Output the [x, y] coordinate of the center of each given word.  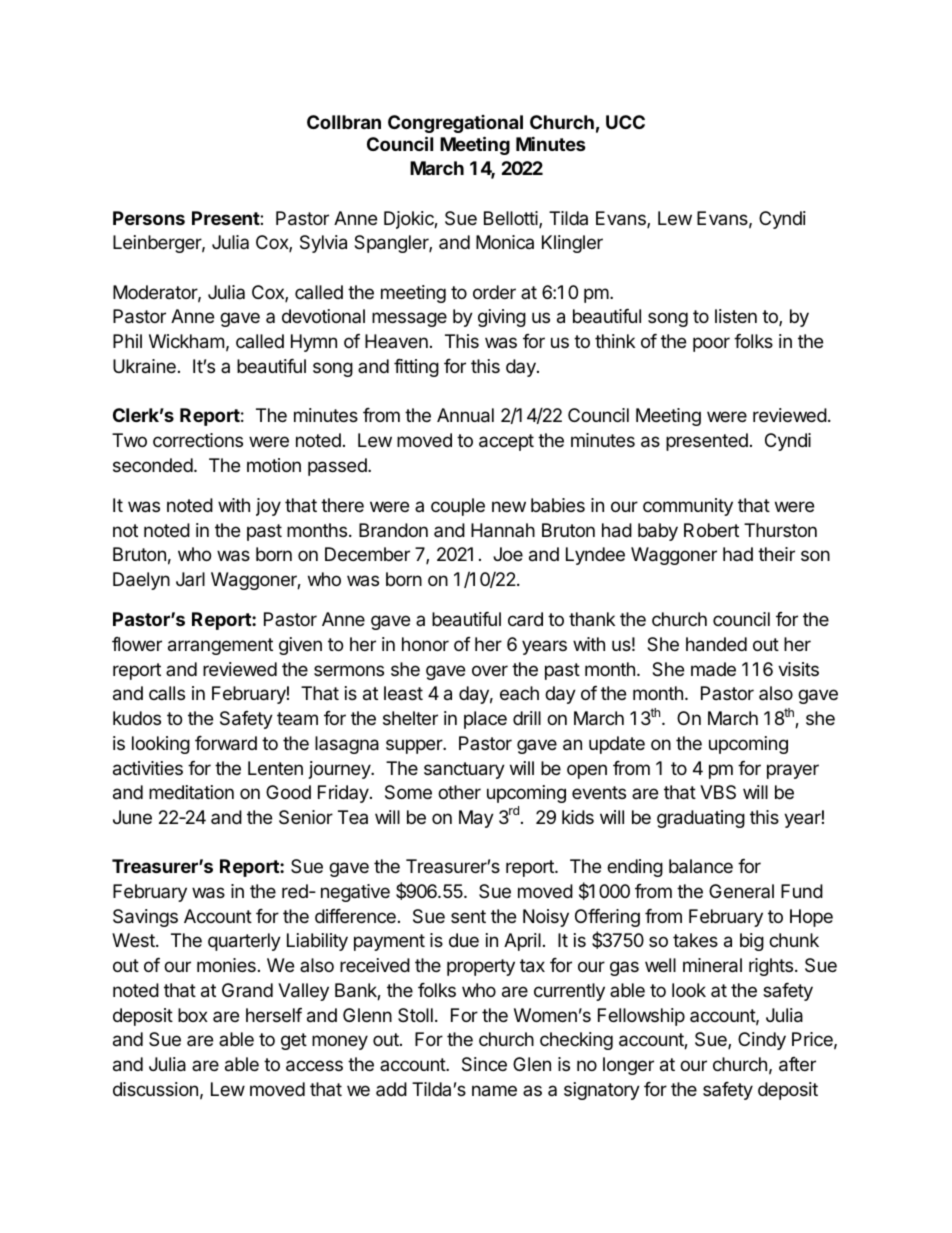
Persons [149, 218]
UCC [625, 122]
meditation [191, 792]
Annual [465, 415]
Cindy [762, 1041]
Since [484, 1064]
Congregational [455, 124]
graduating [701, 819]
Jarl [190, 579]
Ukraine [144, 366]
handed [716, 644]
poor [711, 344]
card [525, 619]
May [476, 819]
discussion [155, 1089]
